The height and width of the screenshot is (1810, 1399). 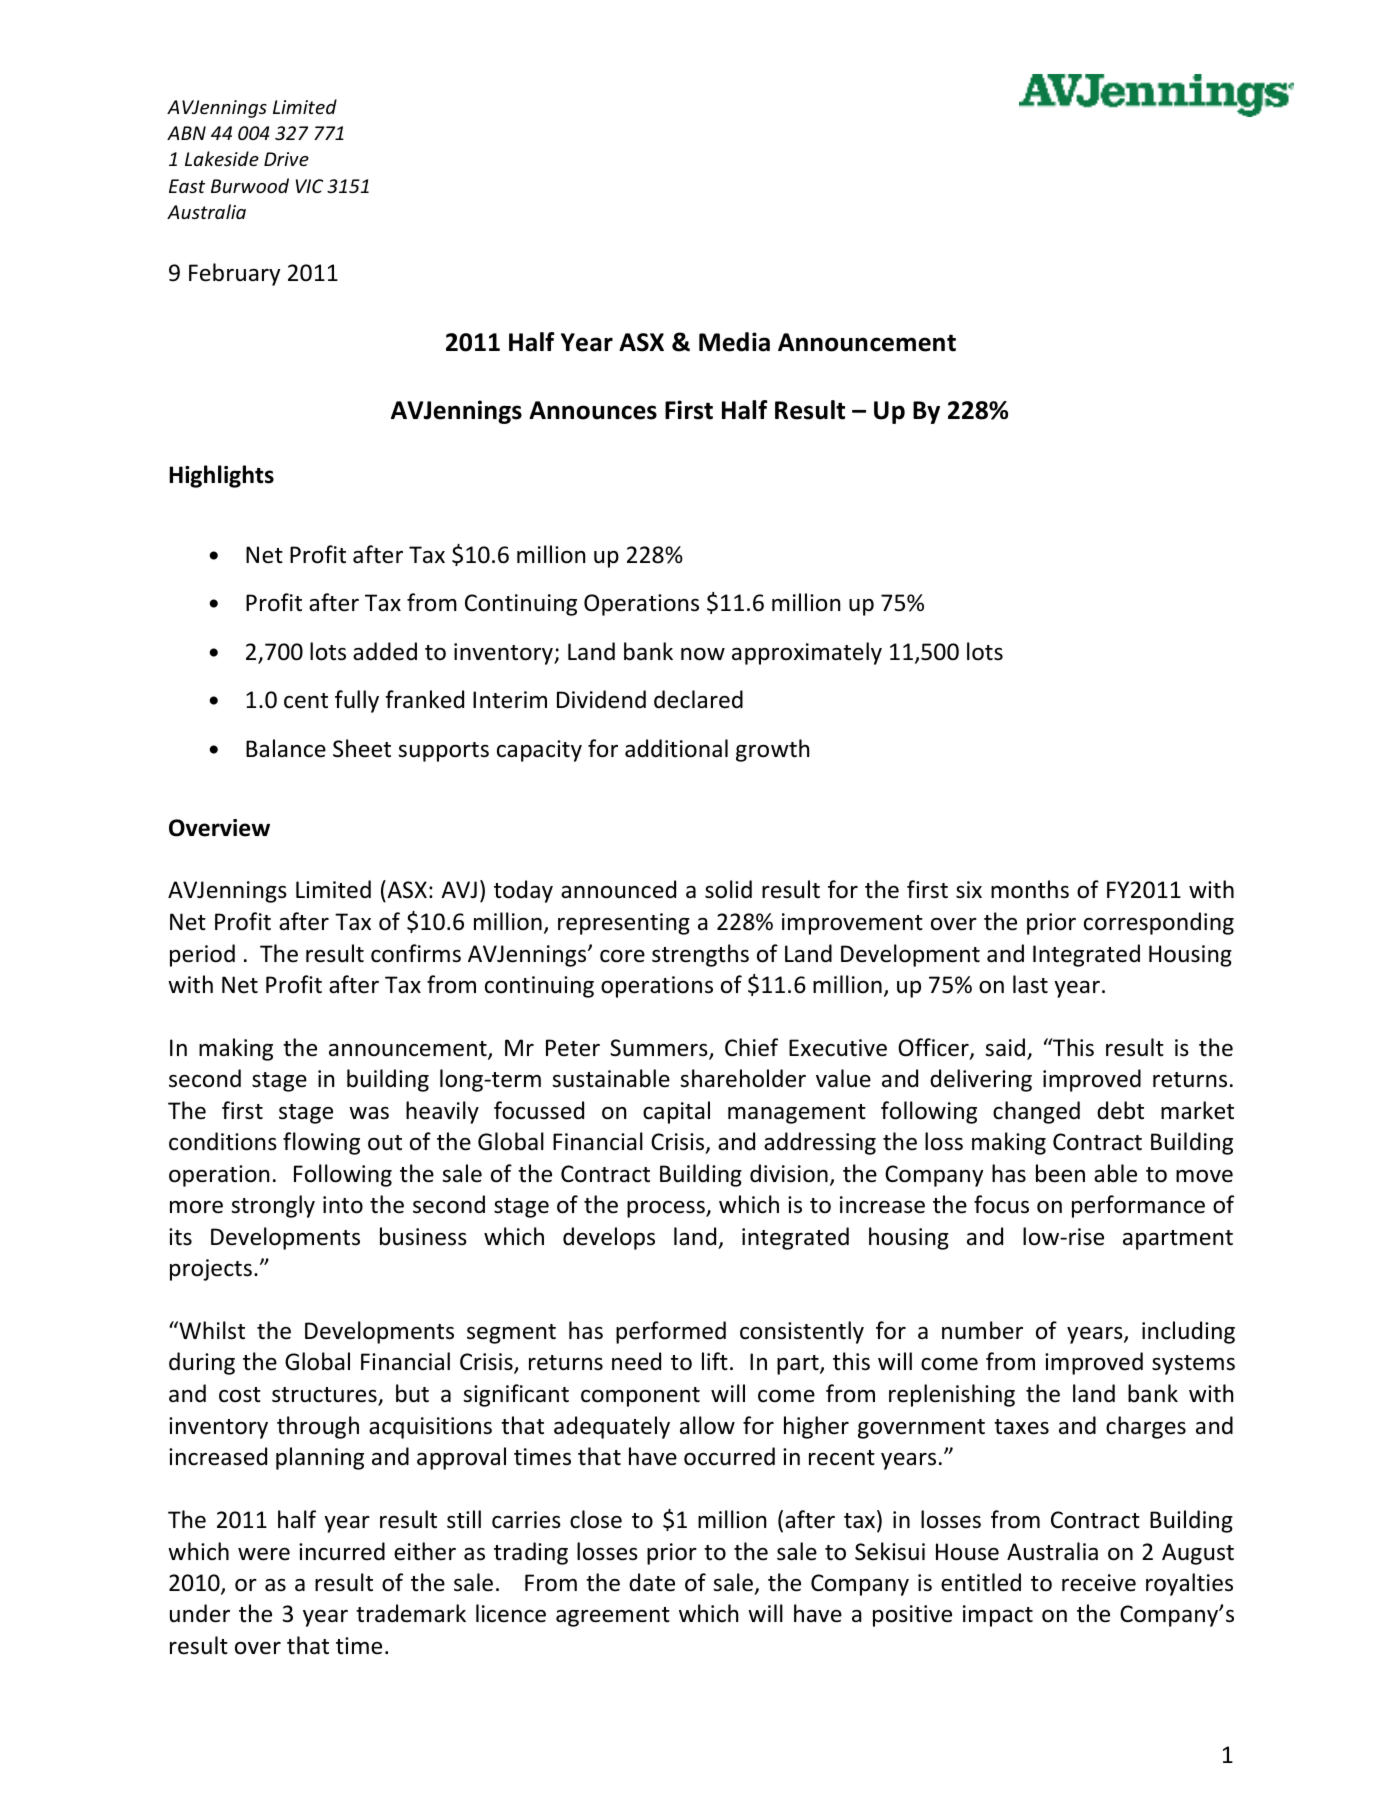 What do you see at coordinates (309, 186) in the screenshot?
I see `VIC` at bounding box center [309, 186].
